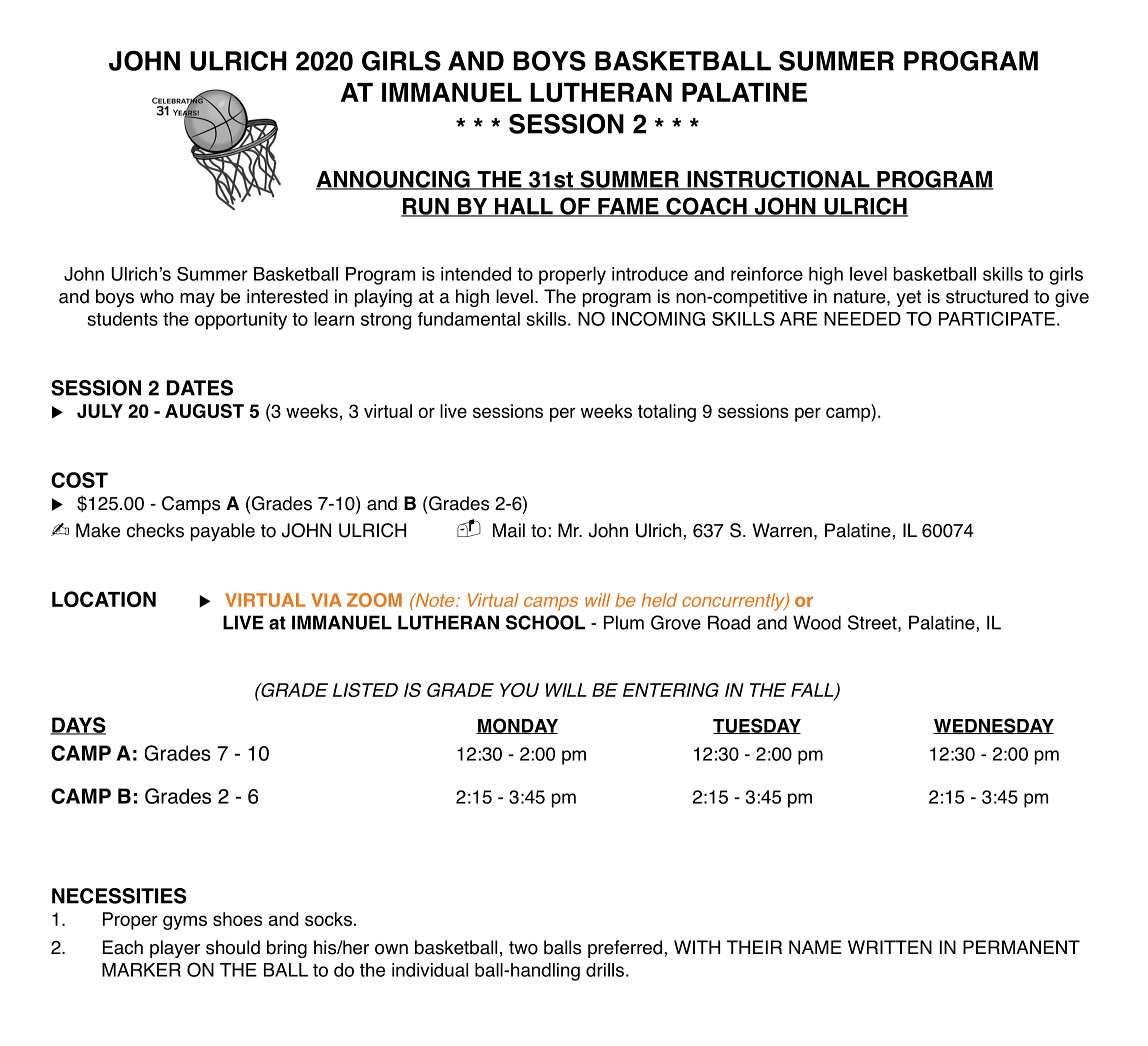 This screenshot has width=1148, height=1046. Describe the element at coordinates (104, 599) in the screenshot. I see `LOCATION` at that location.
